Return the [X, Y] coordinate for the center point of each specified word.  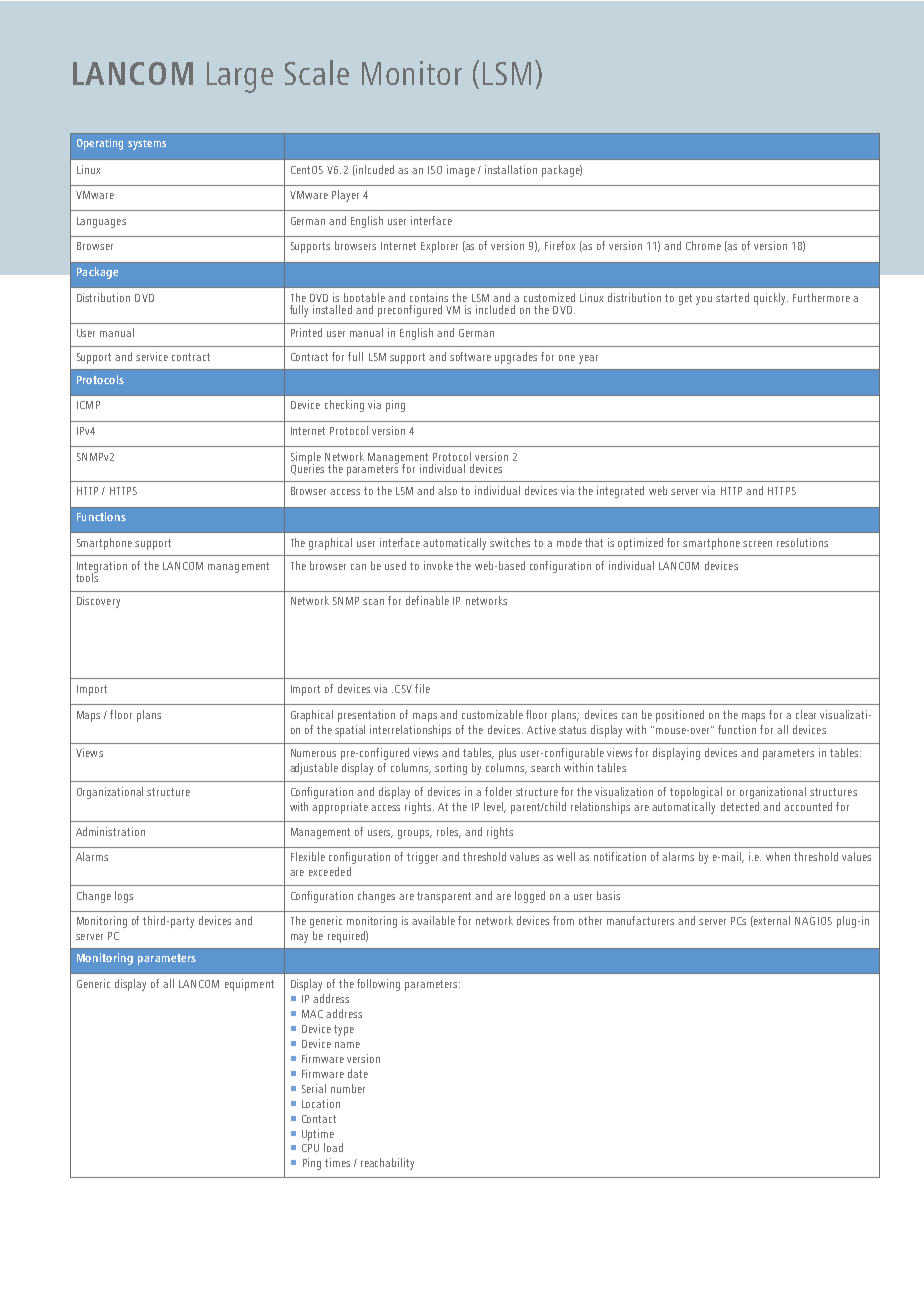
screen [757, 544]
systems [147, 145]
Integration [102, 568]
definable [427, 600]
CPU [310, 1148]
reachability [387, 1164]
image [461, 171]
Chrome [703, 245]
